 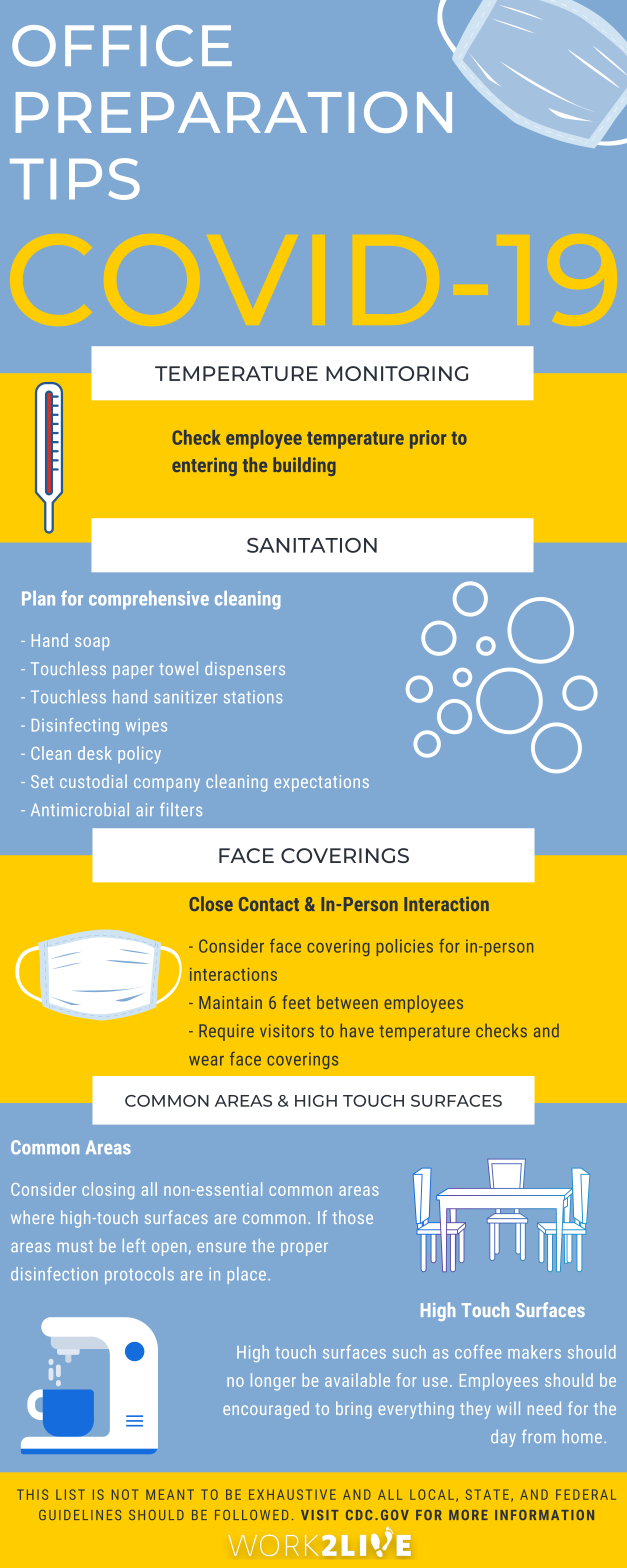 I want to click on closing, so click(x=108, y=1191).
